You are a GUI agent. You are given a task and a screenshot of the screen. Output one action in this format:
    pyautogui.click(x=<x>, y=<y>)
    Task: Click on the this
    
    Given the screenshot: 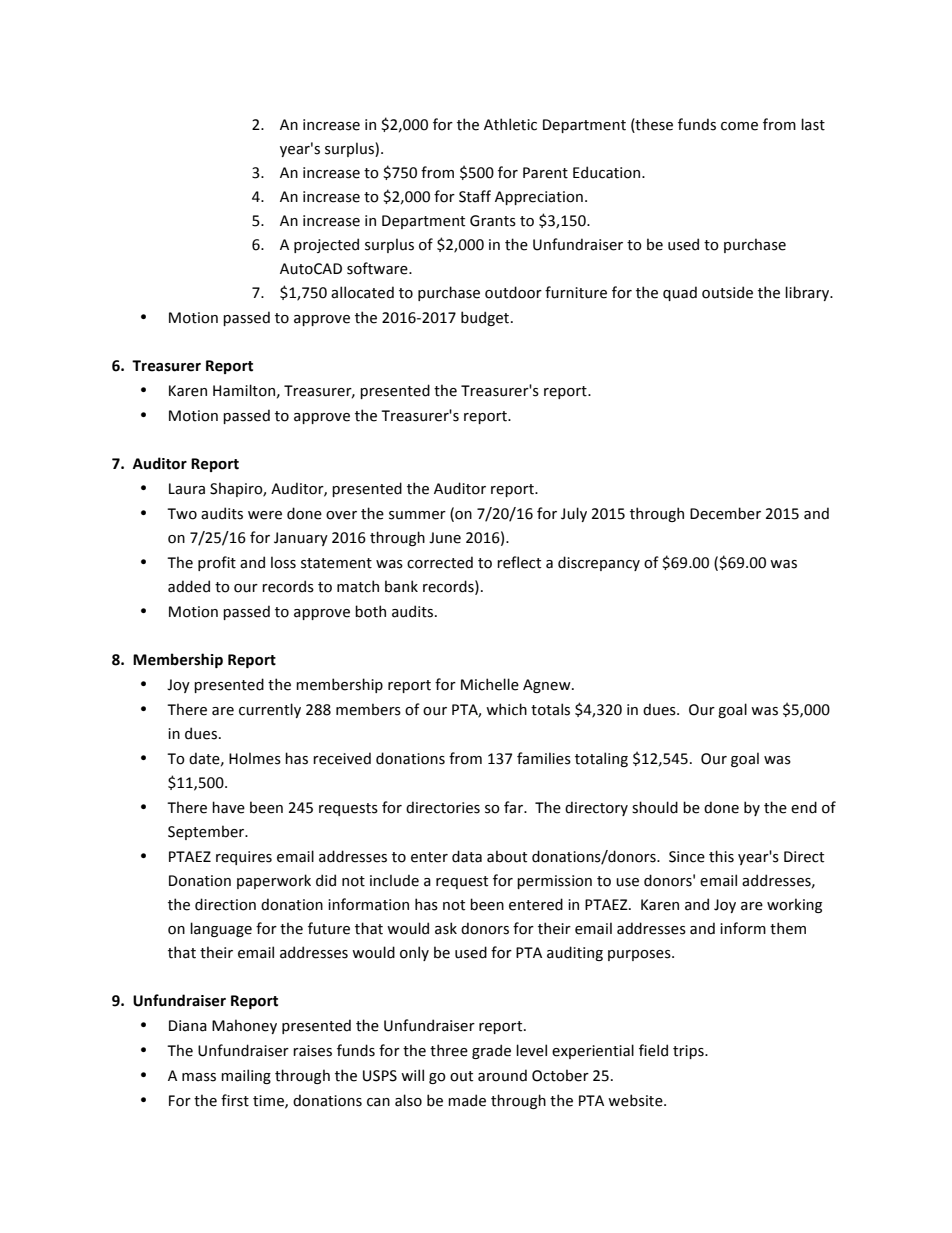 What is the action you would take?
    pyautogui.click(x=721, y=856)
